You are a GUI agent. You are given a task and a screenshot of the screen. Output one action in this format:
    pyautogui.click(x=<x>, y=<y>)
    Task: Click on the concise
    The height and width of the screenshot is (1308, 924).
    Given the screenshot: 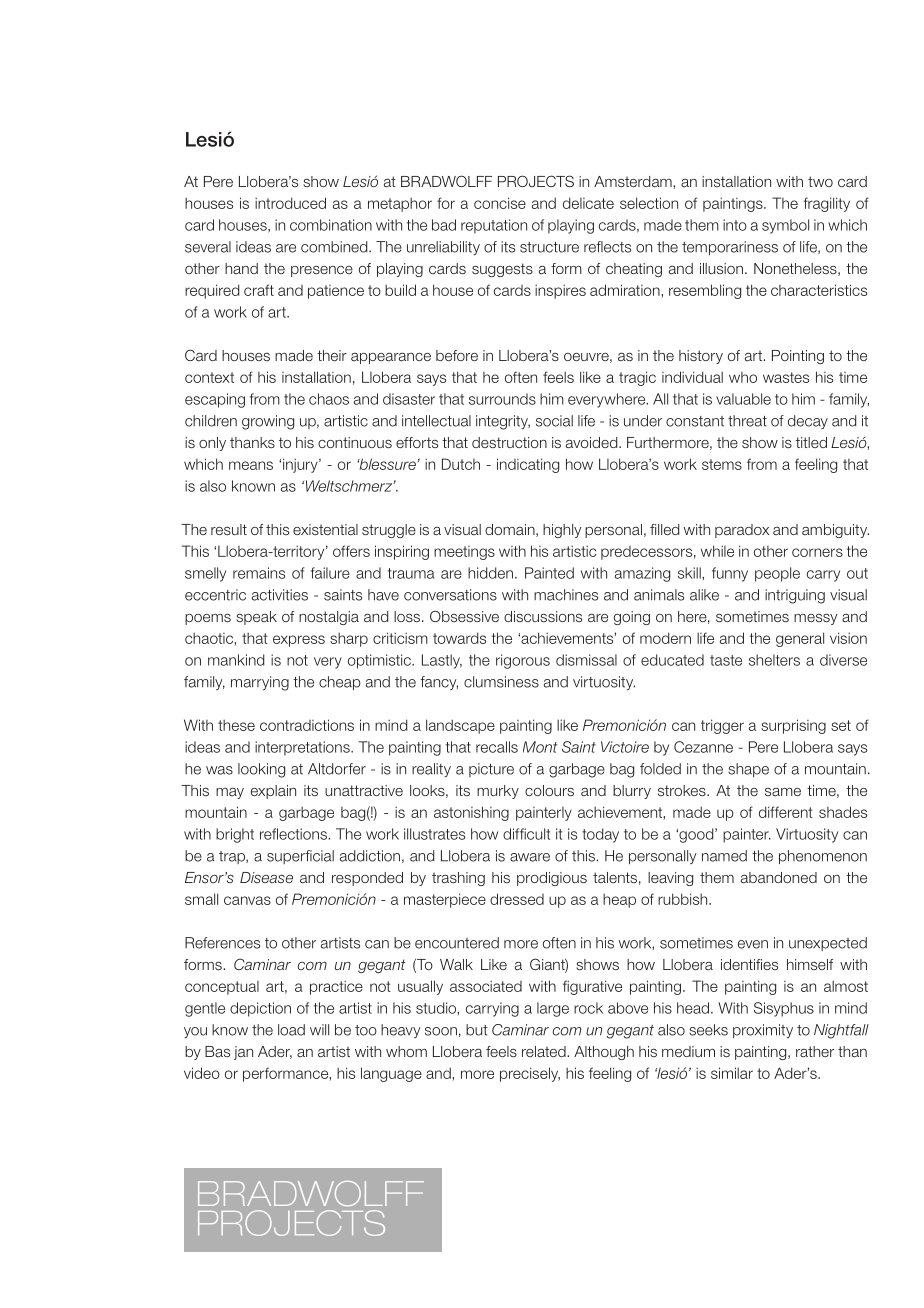 What is the action you would take?
    pyautogui.click(x=500, y=203)
